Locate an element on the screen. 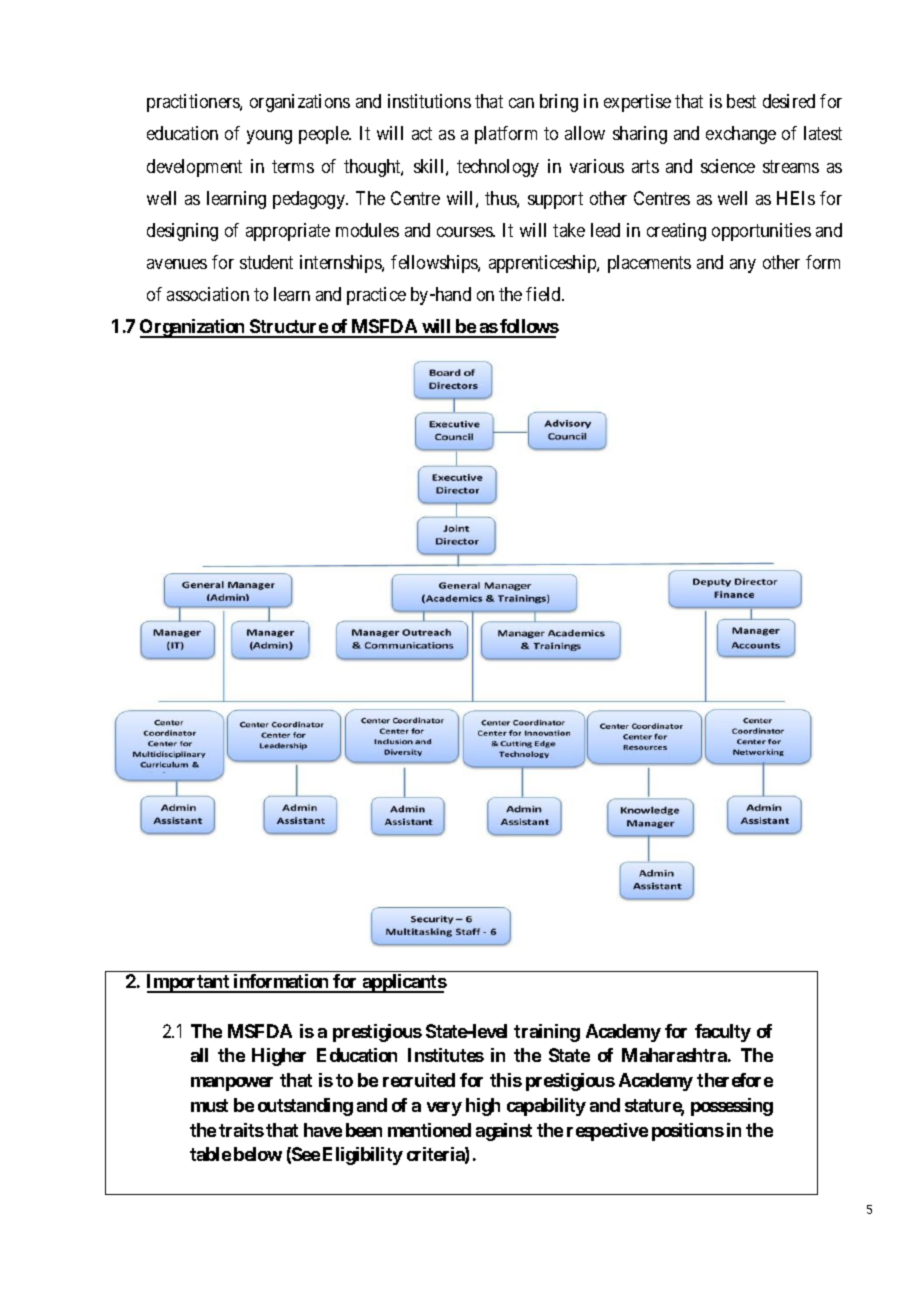 The height and width of the screenshot is (1308, 924). technology is located at coordinates (498, 168).
